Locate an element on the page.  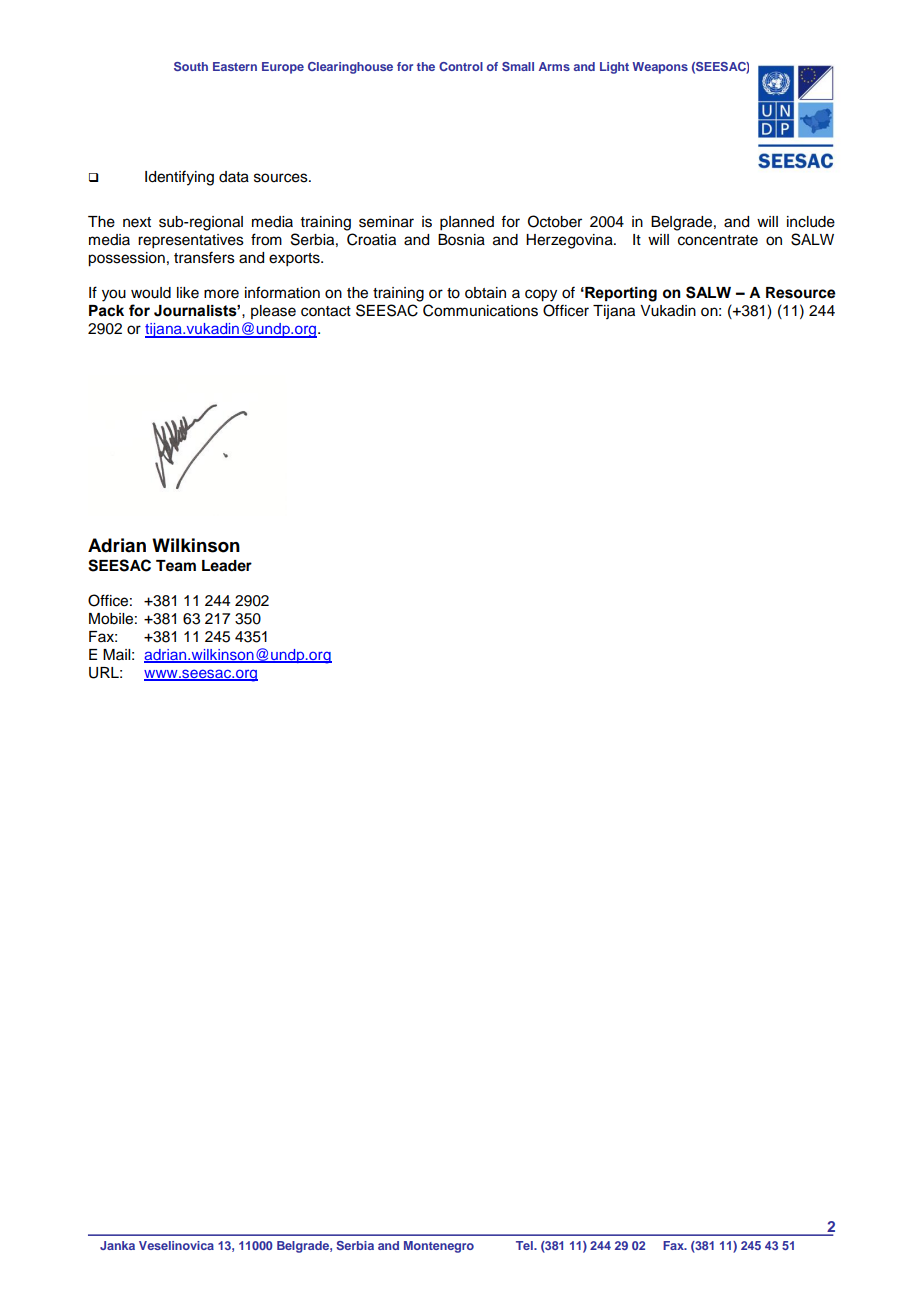
Montenegro is located at coordinates (439, 1247).
